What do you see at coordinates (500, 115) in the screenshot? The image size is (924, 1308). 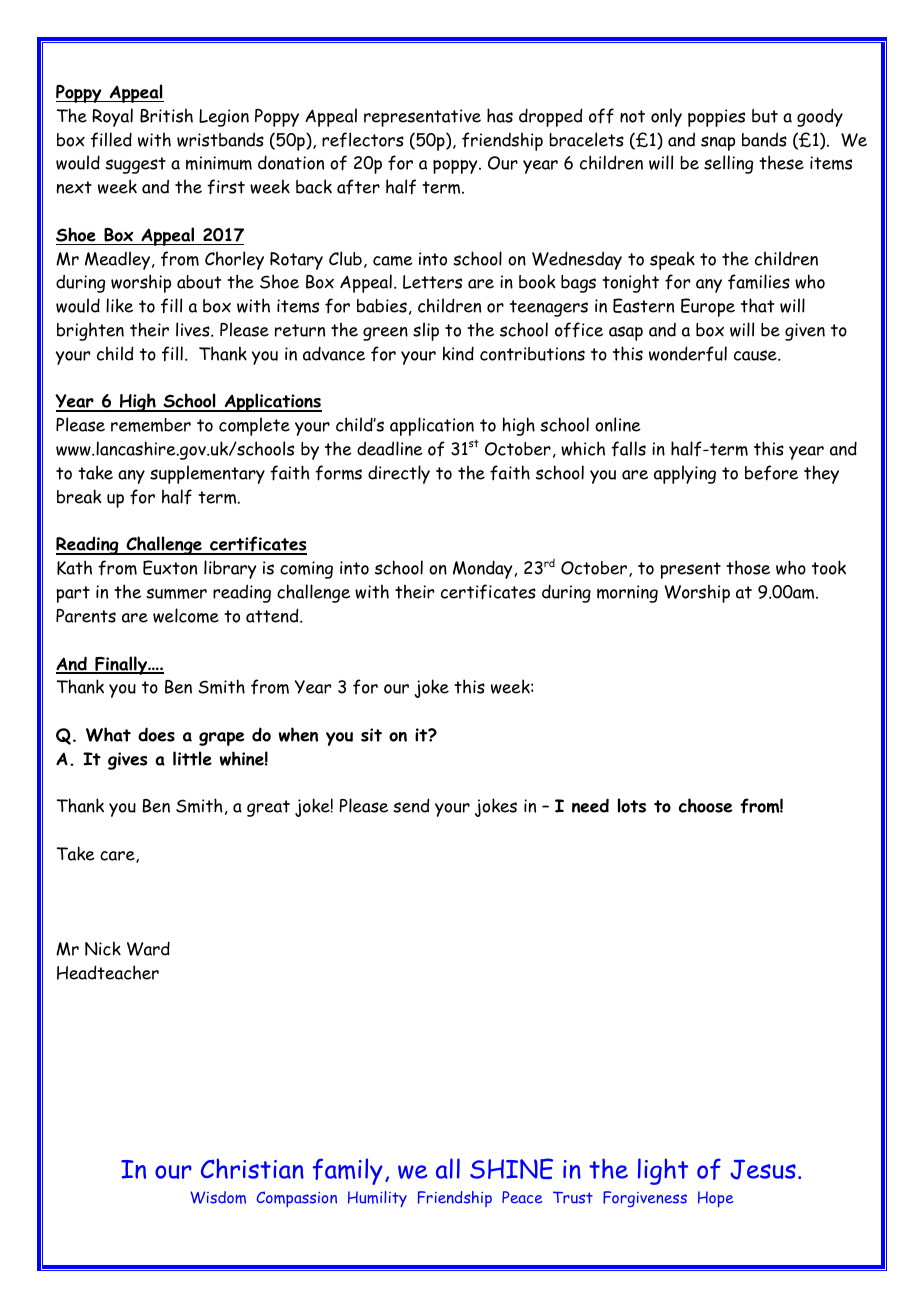 I see `has` at bounding box center [500, 115].
